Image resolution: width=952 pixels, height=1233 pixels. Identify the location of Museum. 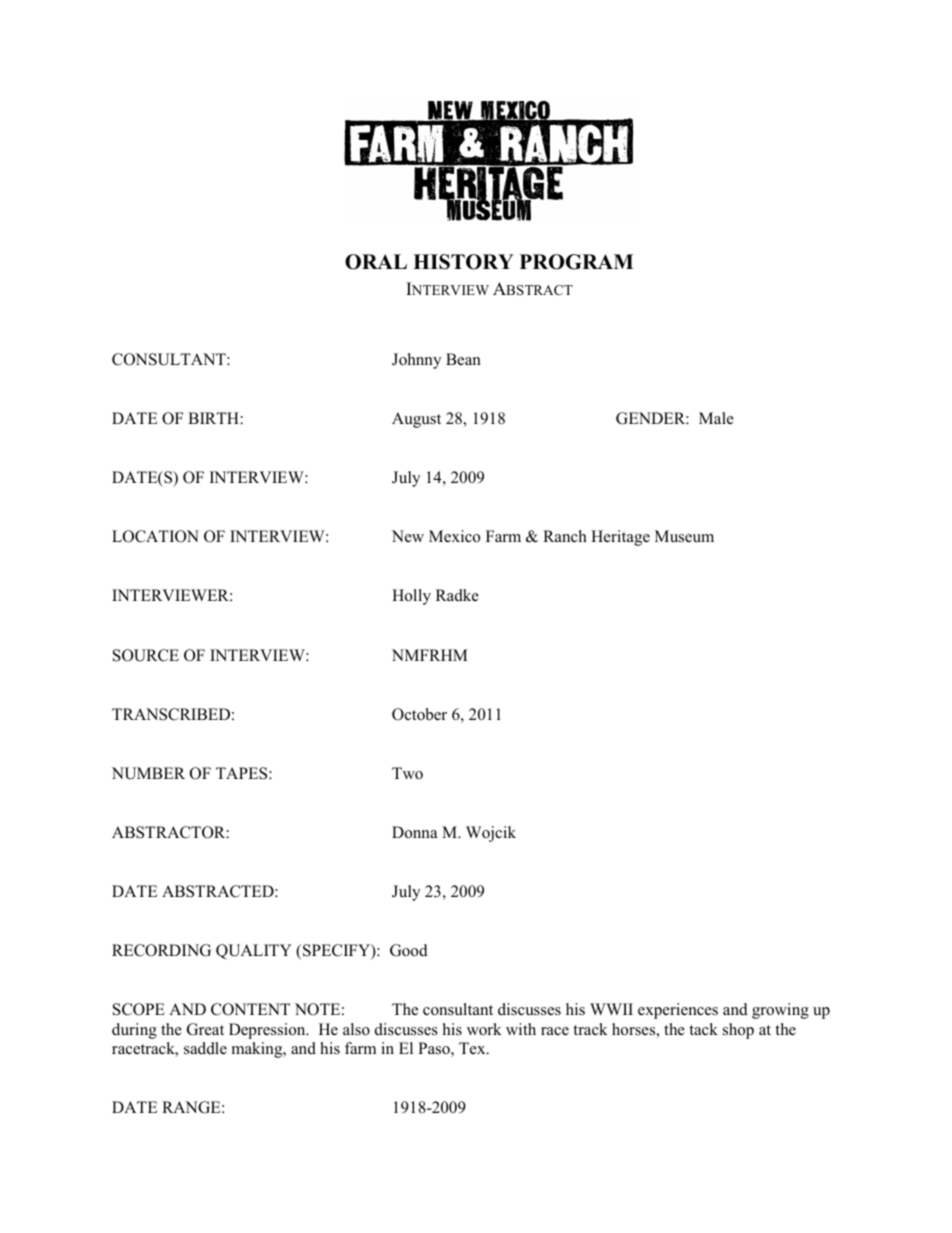
(684, 536).
